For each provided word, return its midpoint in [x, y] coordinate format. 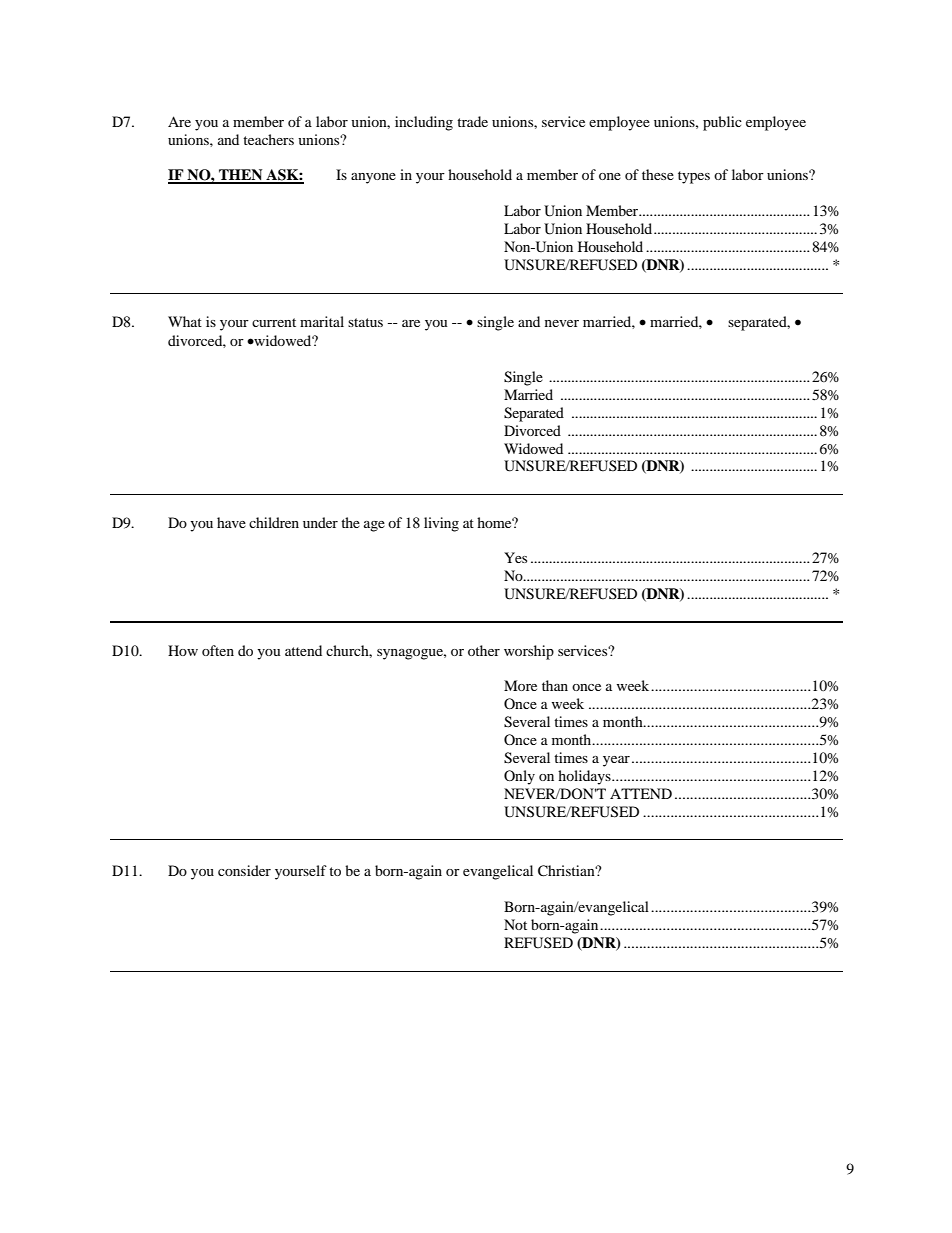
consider [244, 870]
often [218, 650]
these [658, 174]
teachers [268, 139]
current [274, 322]
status [365, 322]
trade [472, 121]
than [555, 685]
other [484, 650]
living [441, 524]
